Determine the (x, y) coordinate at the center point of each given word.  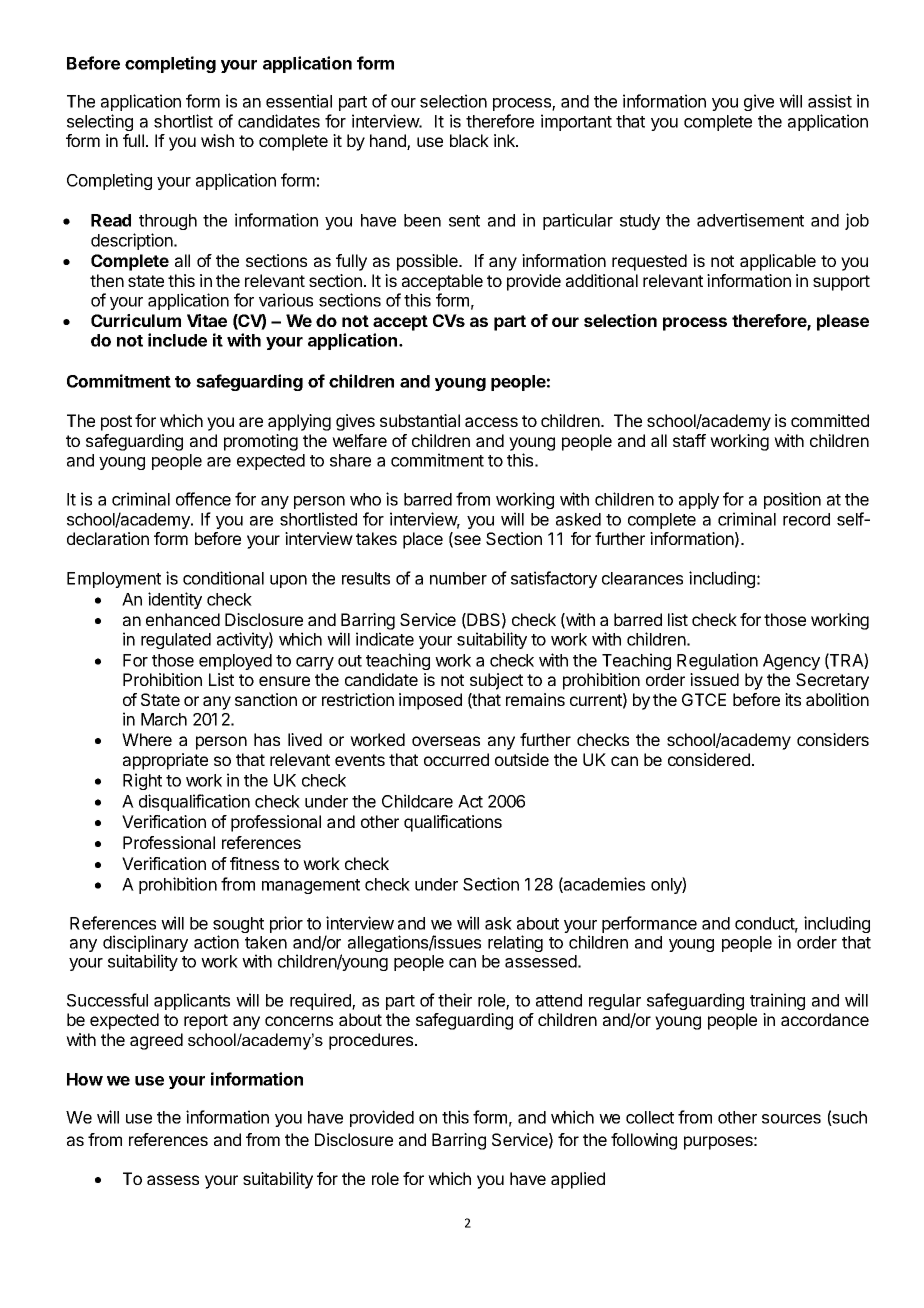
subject (496, 681)
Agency (791, 662)
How (85, 1079)
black (469, 140)
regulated (176, 641)
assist (830, 101)
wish (217, 140)
